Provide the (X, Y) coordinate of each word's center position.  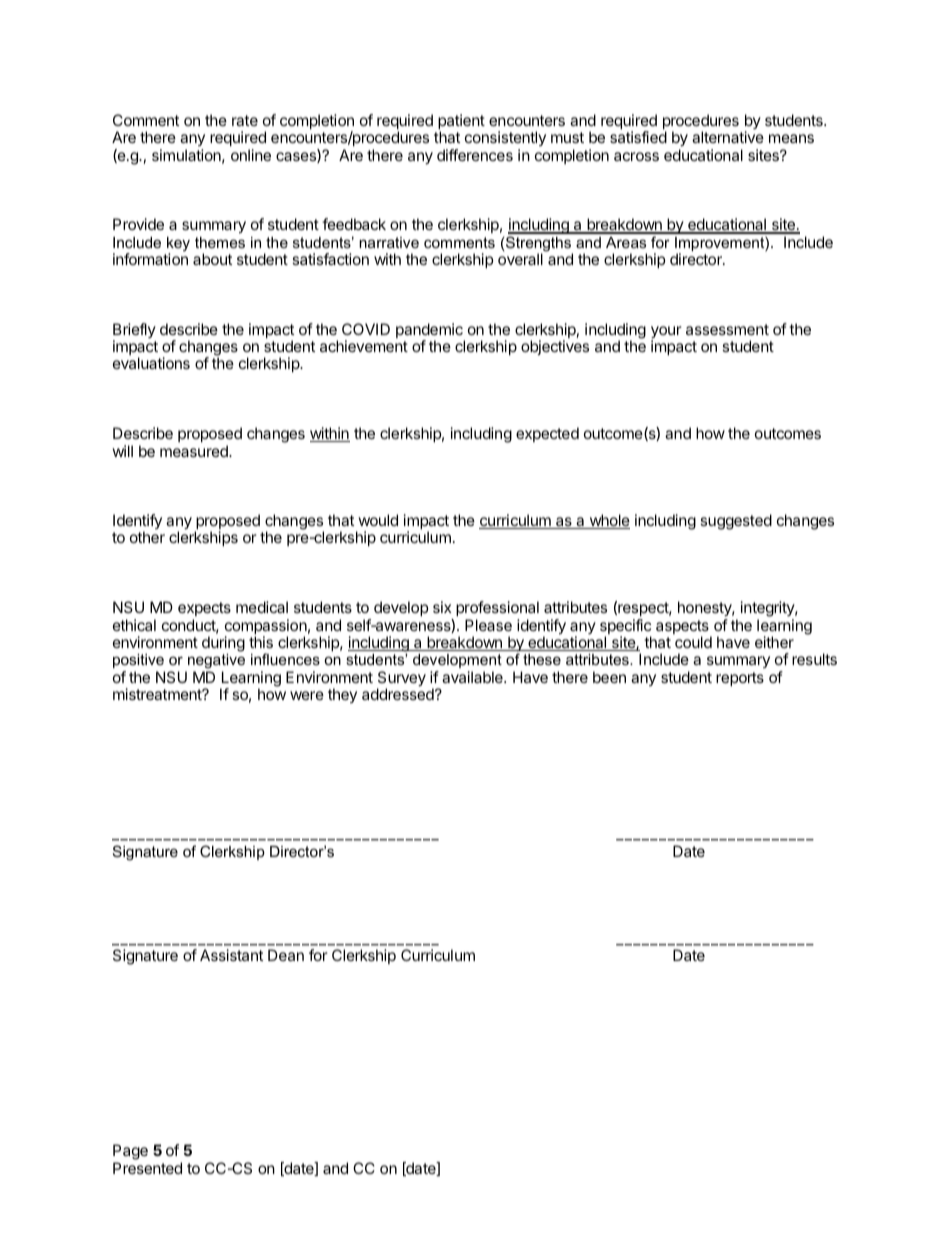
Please (488, 625)
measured (195, 451)
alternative (728, 137)
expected (547, 434)
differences (475, 155)
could (693, 642)
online (251, 155)
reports (740, 679)
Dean (286, 955)
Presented (147, 1168)
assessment (727, 329)
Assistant (231, 955)
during (223, 644)
